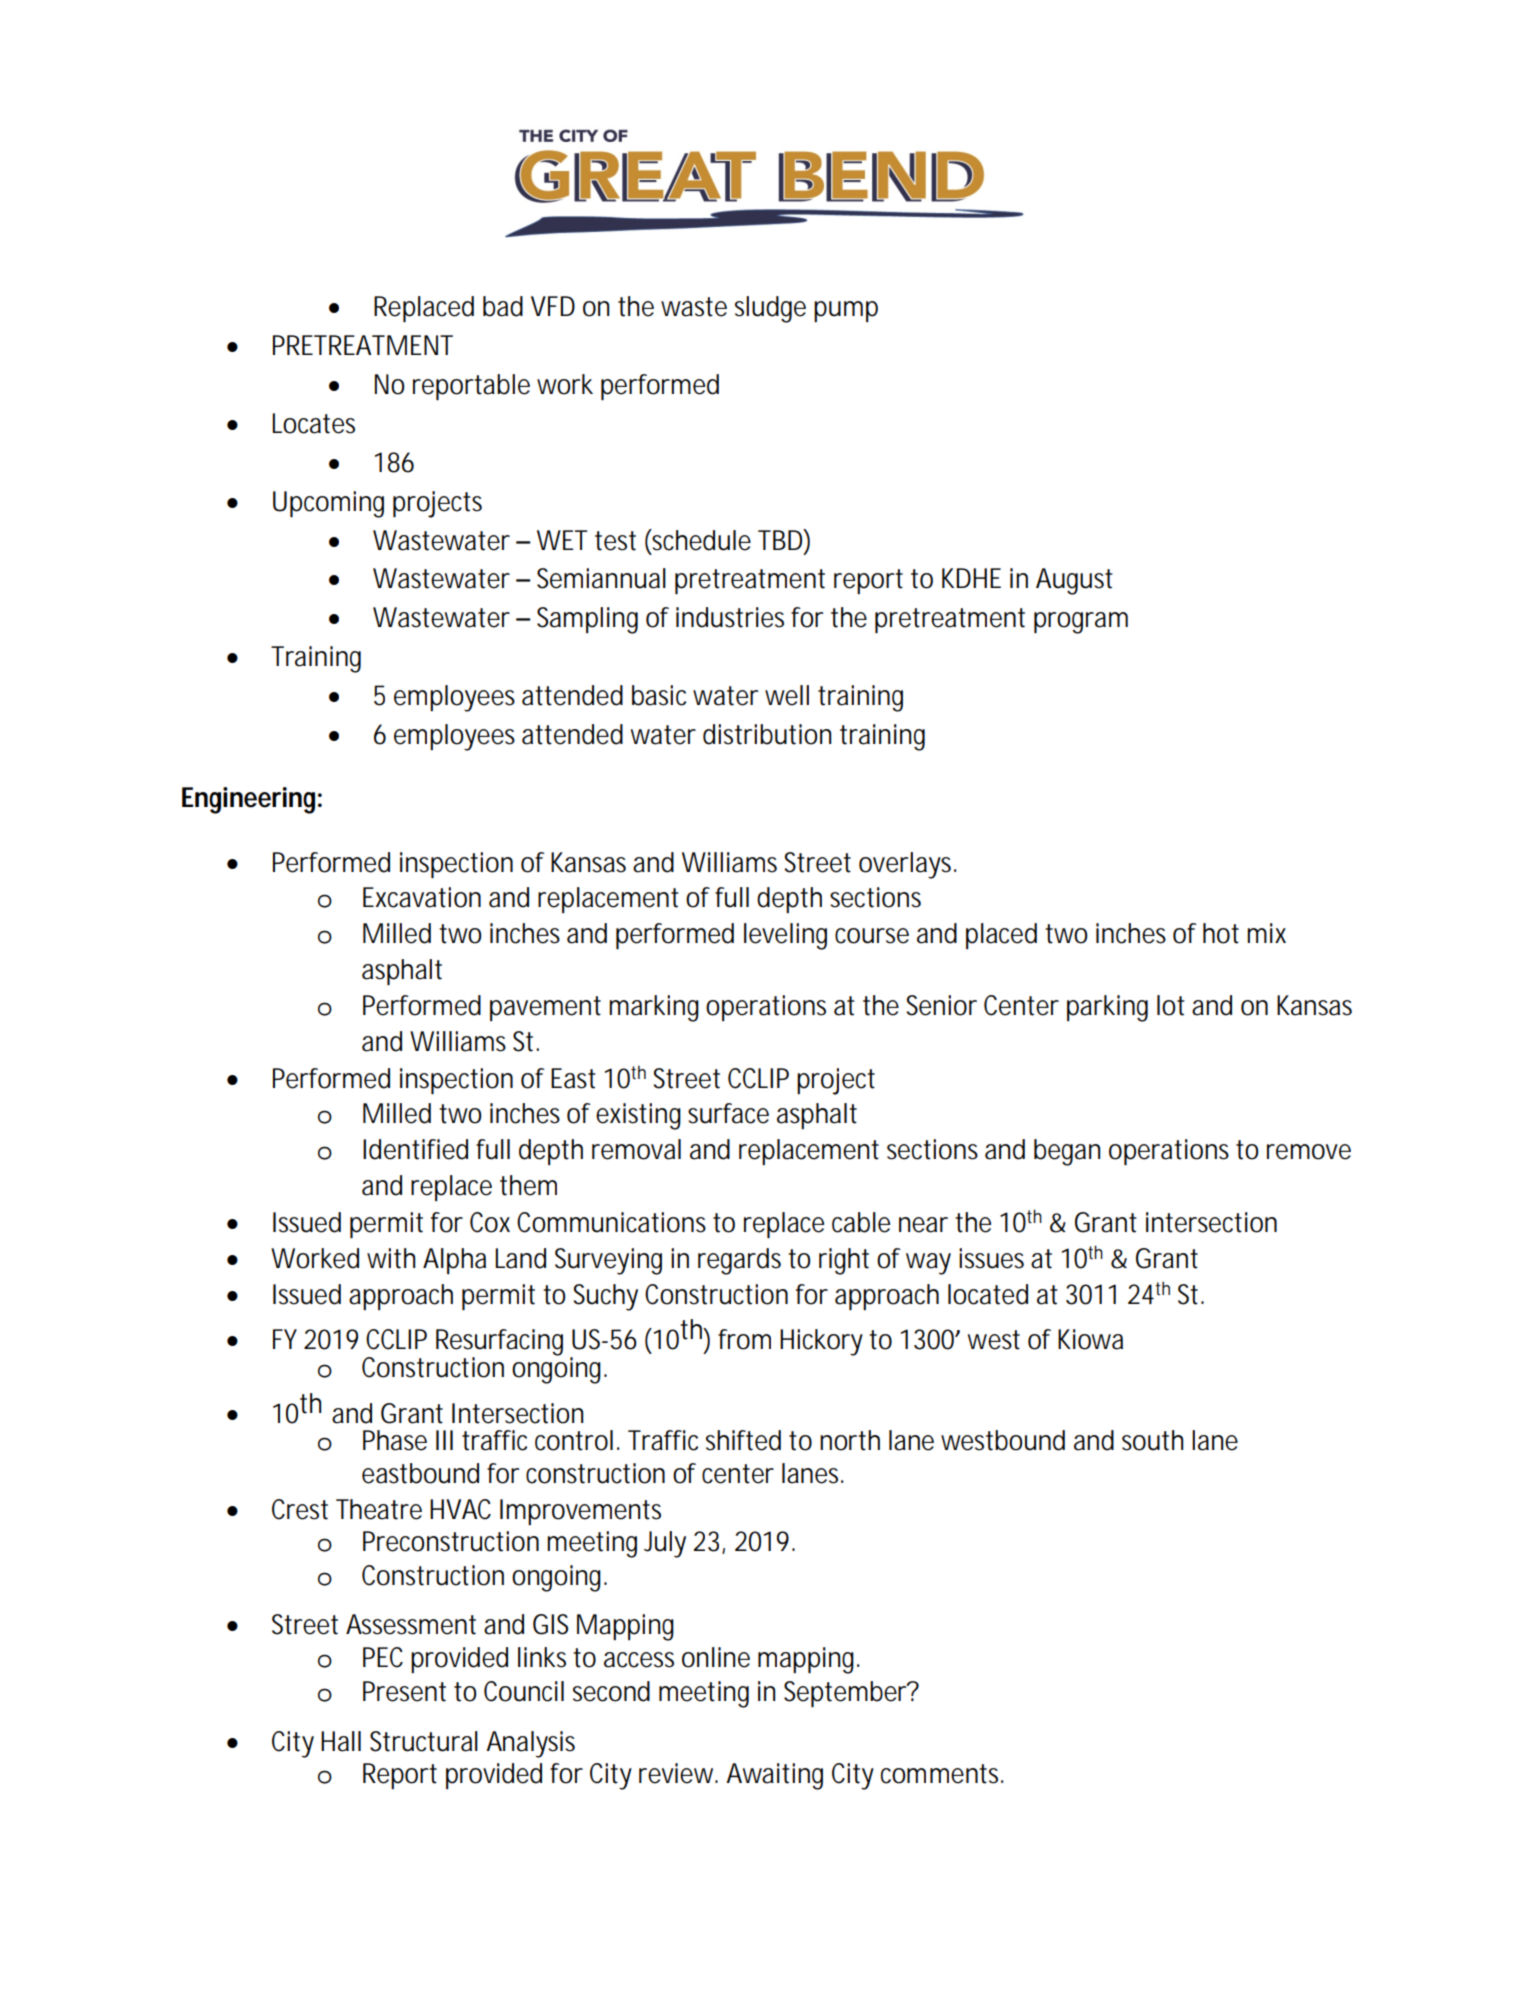 The image size is (1537, 1989). What do you see at coordinates (422, 897) in the document?
I see `Excavation` at bounding box center [422, 897].
